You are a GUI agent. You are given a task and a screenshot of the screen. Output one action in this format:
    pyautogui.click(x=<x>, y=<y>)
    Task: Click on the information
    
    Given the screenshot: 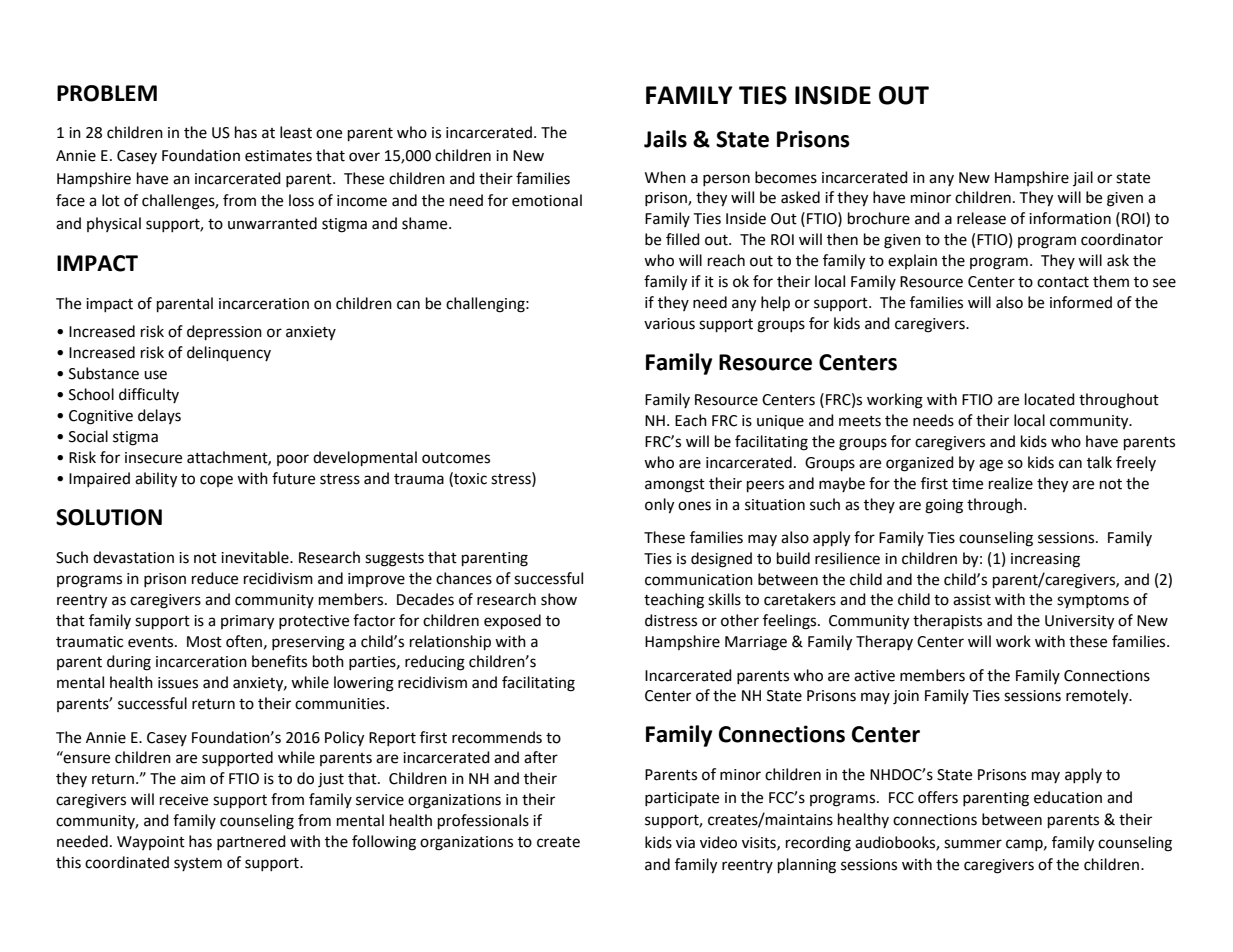 What is the action you would take?
    pyautogui.click(x=1070, y=218)
